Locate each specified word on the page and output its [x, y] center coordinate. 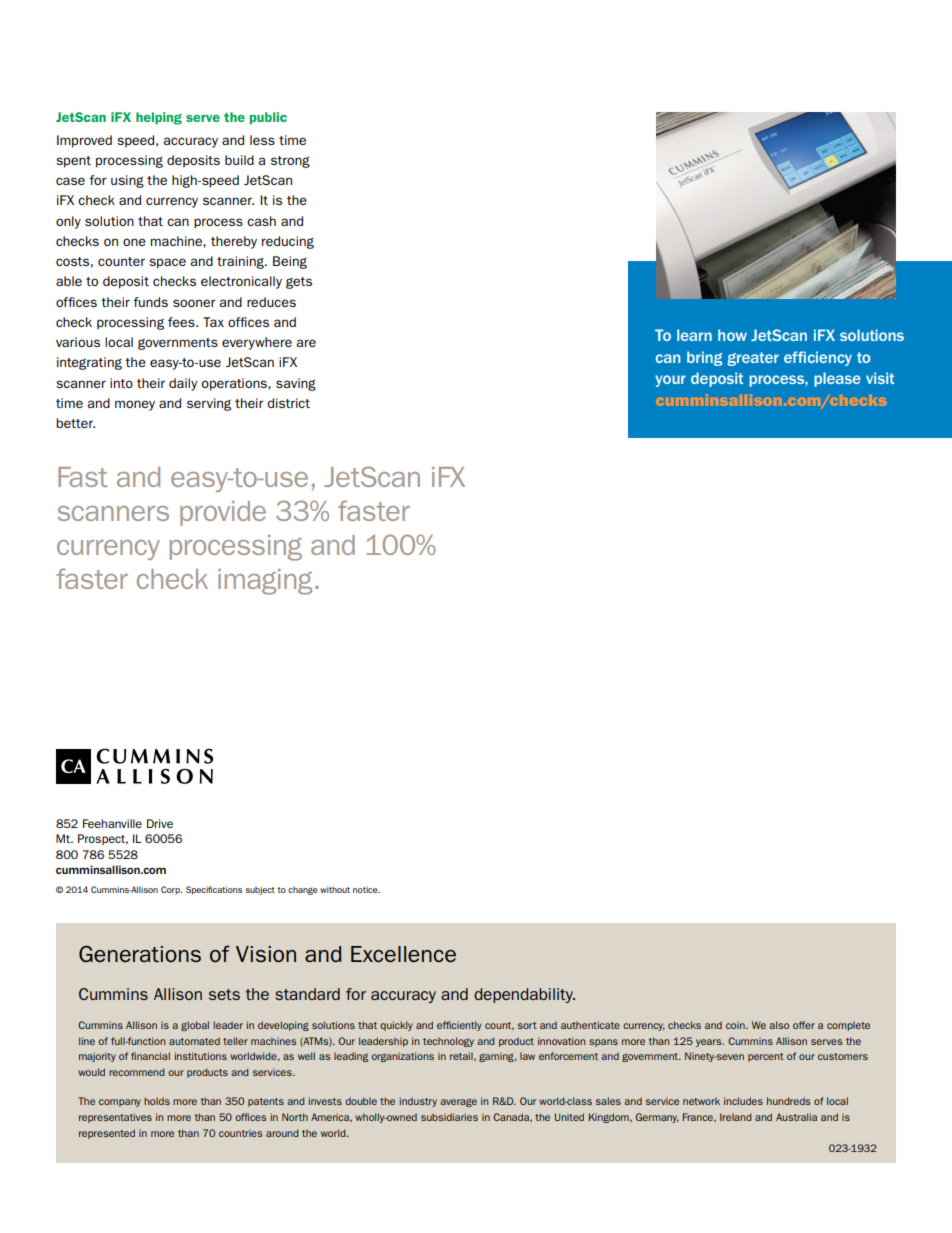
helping [159, 118]
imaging [265, 582]
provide [223, 513]
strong [290, 162]
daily [183, 384]
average [458, 1102]
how [732, 335]
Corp [171, 890]
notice [366, 889]
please [837, 379]
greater [753, 359]
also [779, 1025]
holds [157, 1101]
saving [296, 384]
